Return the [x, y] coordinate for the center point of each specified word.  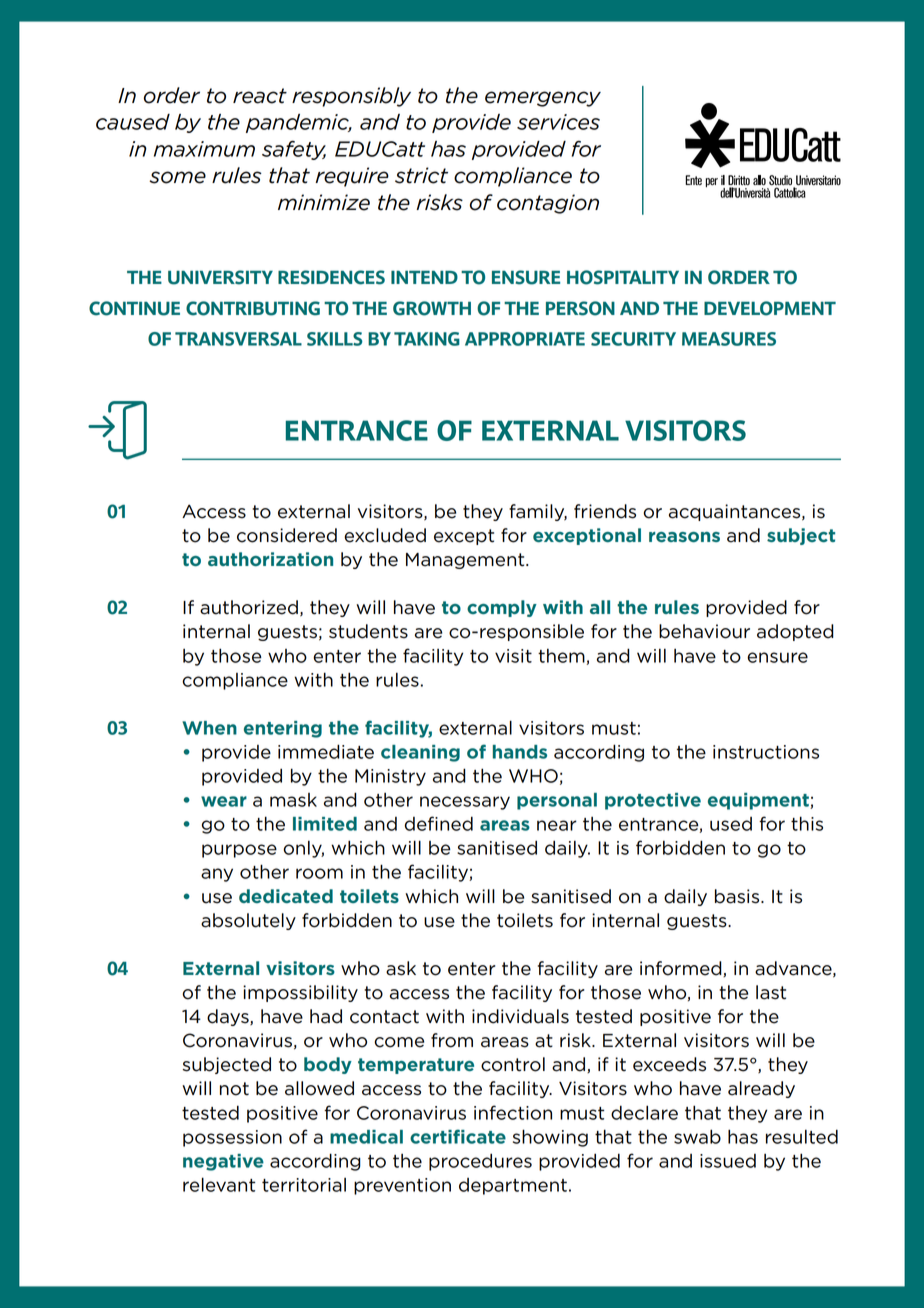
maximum [204, 149]
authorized [249, 607]
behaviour [704, 631]
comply [502, 608]
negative [223, 1162]
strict [421, 175]
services [558, 122]
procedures [480, 1162]
